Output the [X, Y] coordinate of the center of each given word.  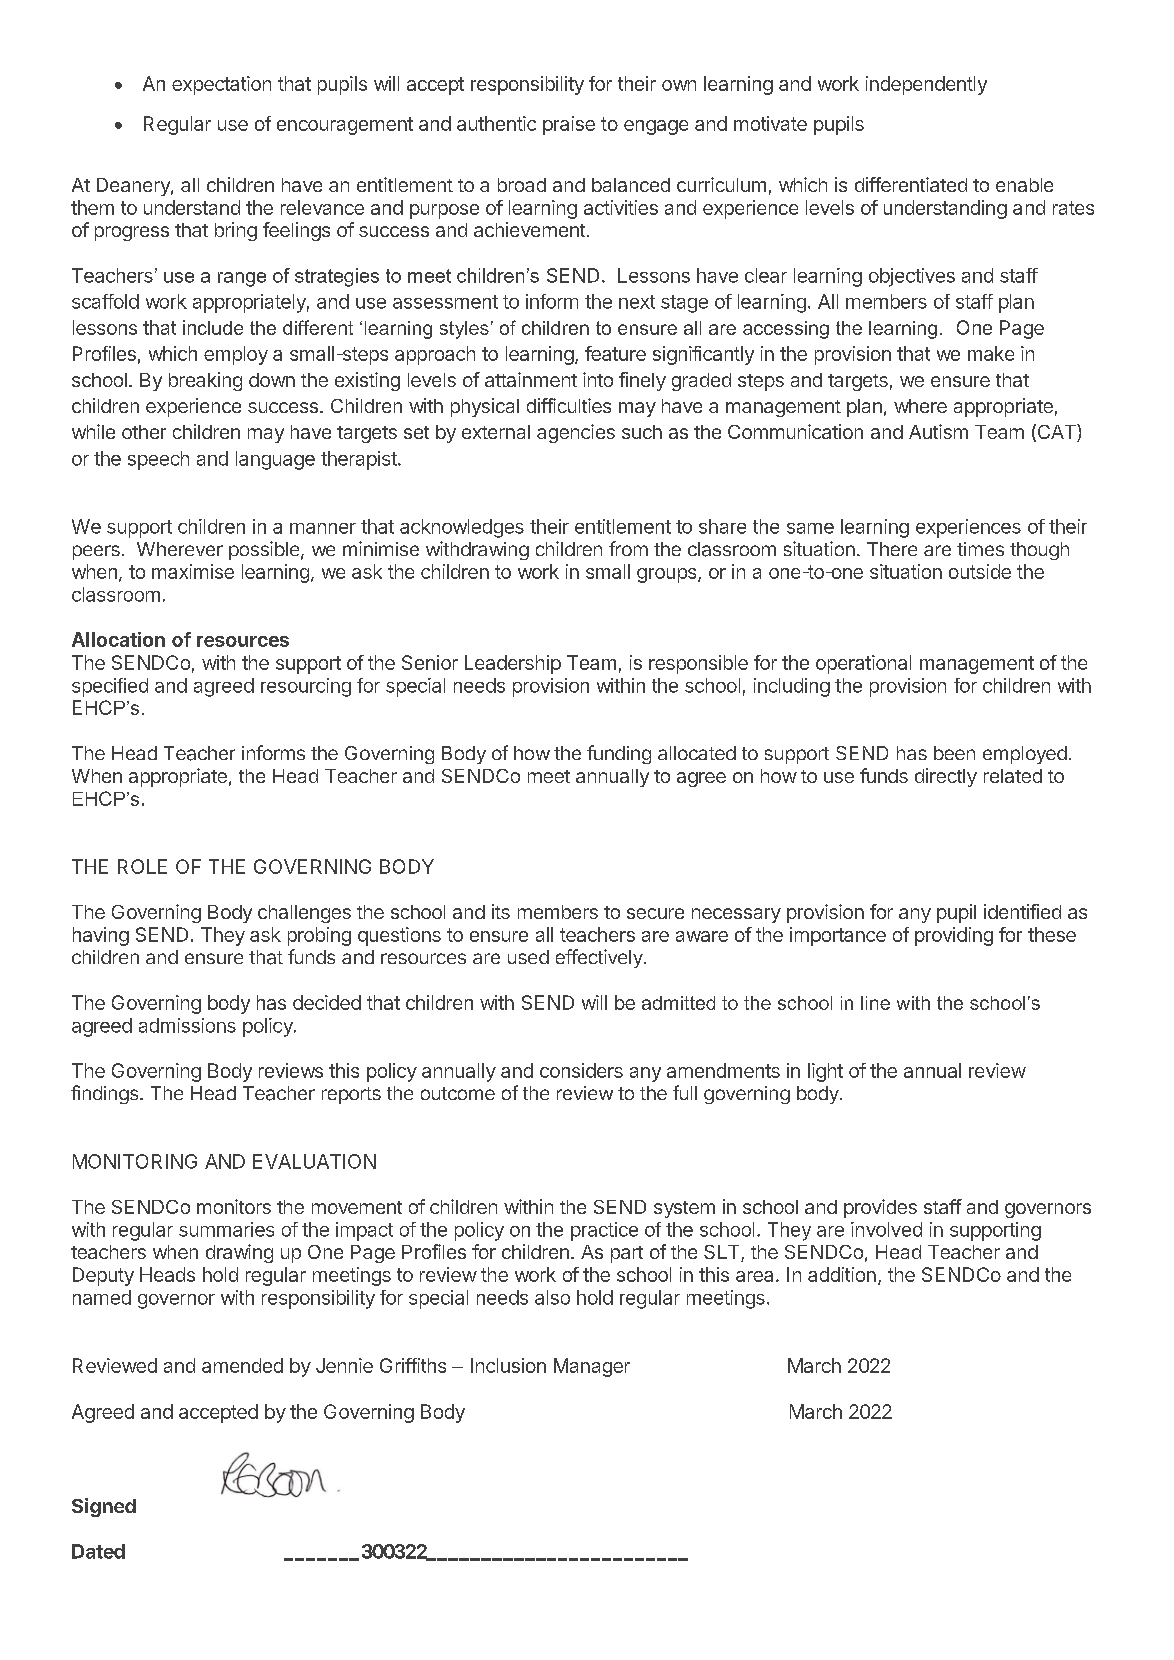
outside [980, 571]
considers [581, 1070]
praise [569, 125]
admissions [187, 1025]
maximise [193, 571]
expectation [221, 85]
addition [842, 1274]
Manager [592, 1367]
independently [926, 85]
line [875, 1003]
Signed [104, 1507]
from [628, 548]
